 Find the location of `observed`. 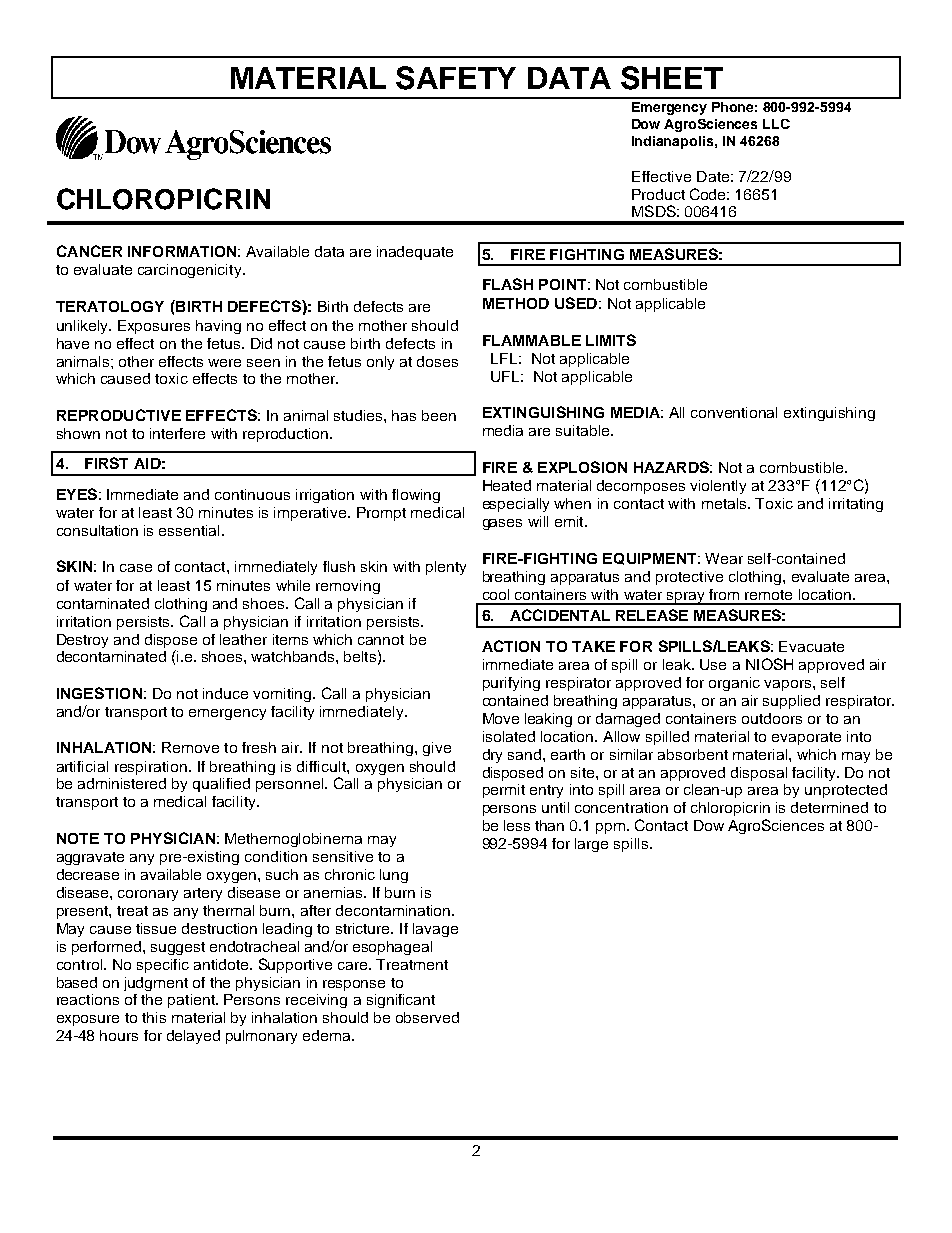

observed is located at coordinates (427, 1017).
